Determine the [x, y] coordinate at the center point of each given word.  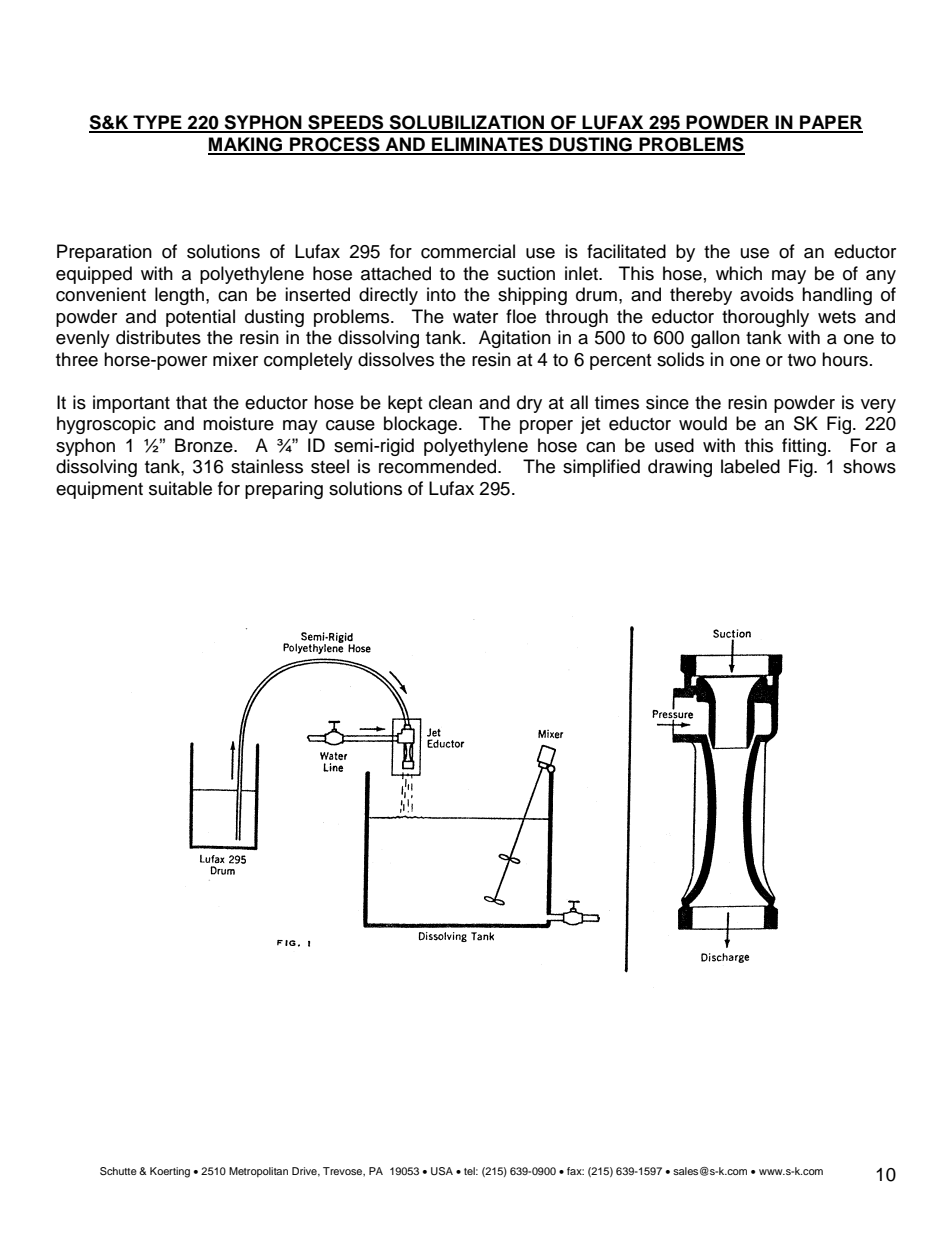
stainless [267, 466]
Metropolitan [258, 1172]
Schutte [118, 1171]
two [802, 360]
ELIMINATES [487, 145]
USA [442, 1171]
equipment [99, 490]
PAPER [830, 123]
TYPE [157, 123]
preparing [284, 490]
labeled [750, 466]
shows [869, 466]
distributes [158, 337]
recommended [439, 466]
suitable [180, 488]
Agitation [515, 339]
